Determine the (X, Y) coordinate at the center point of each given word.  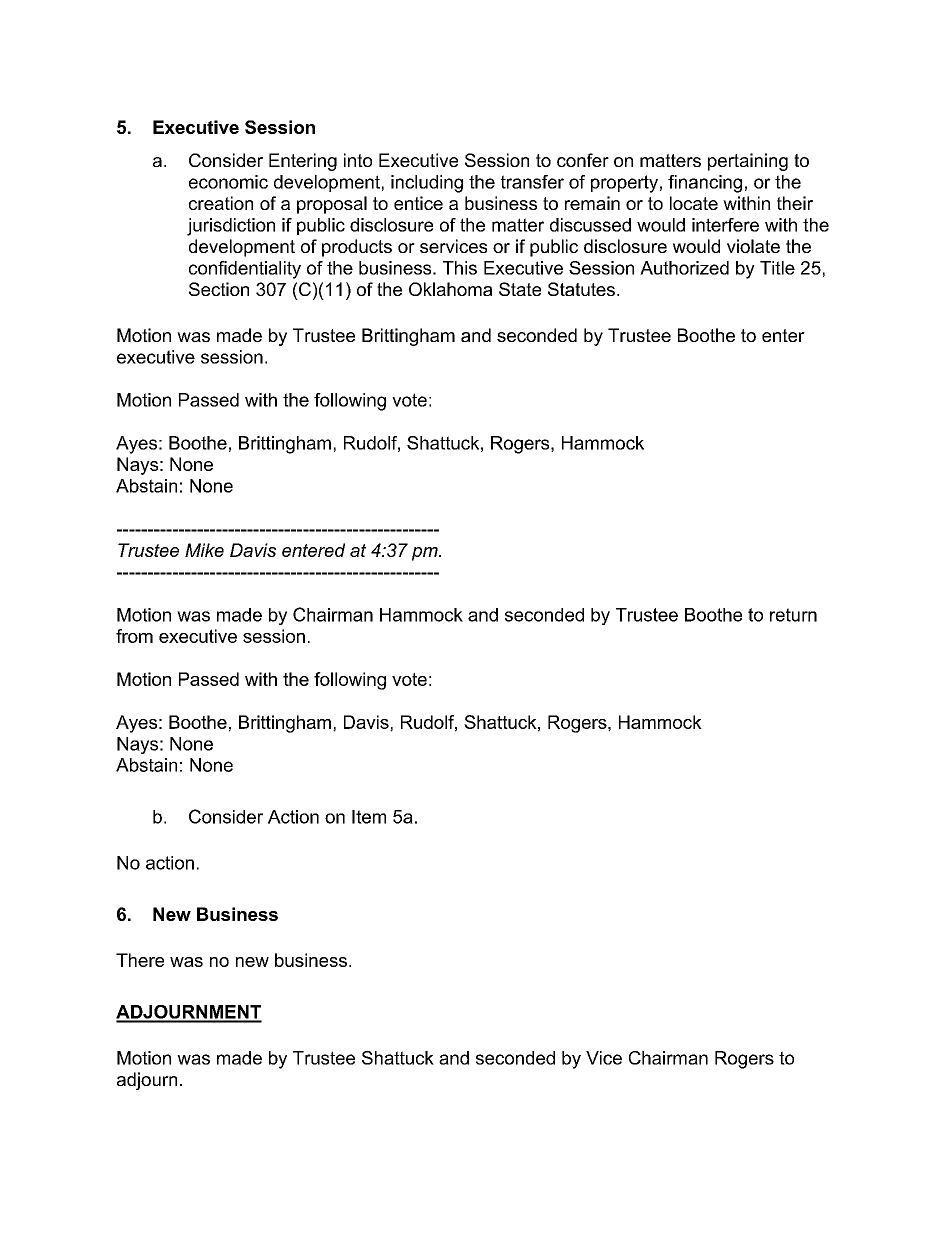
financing (705, 184)
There (140, 960)
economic (228, 182)
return (793, 615)
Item (369, 817)
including (427, 184)
